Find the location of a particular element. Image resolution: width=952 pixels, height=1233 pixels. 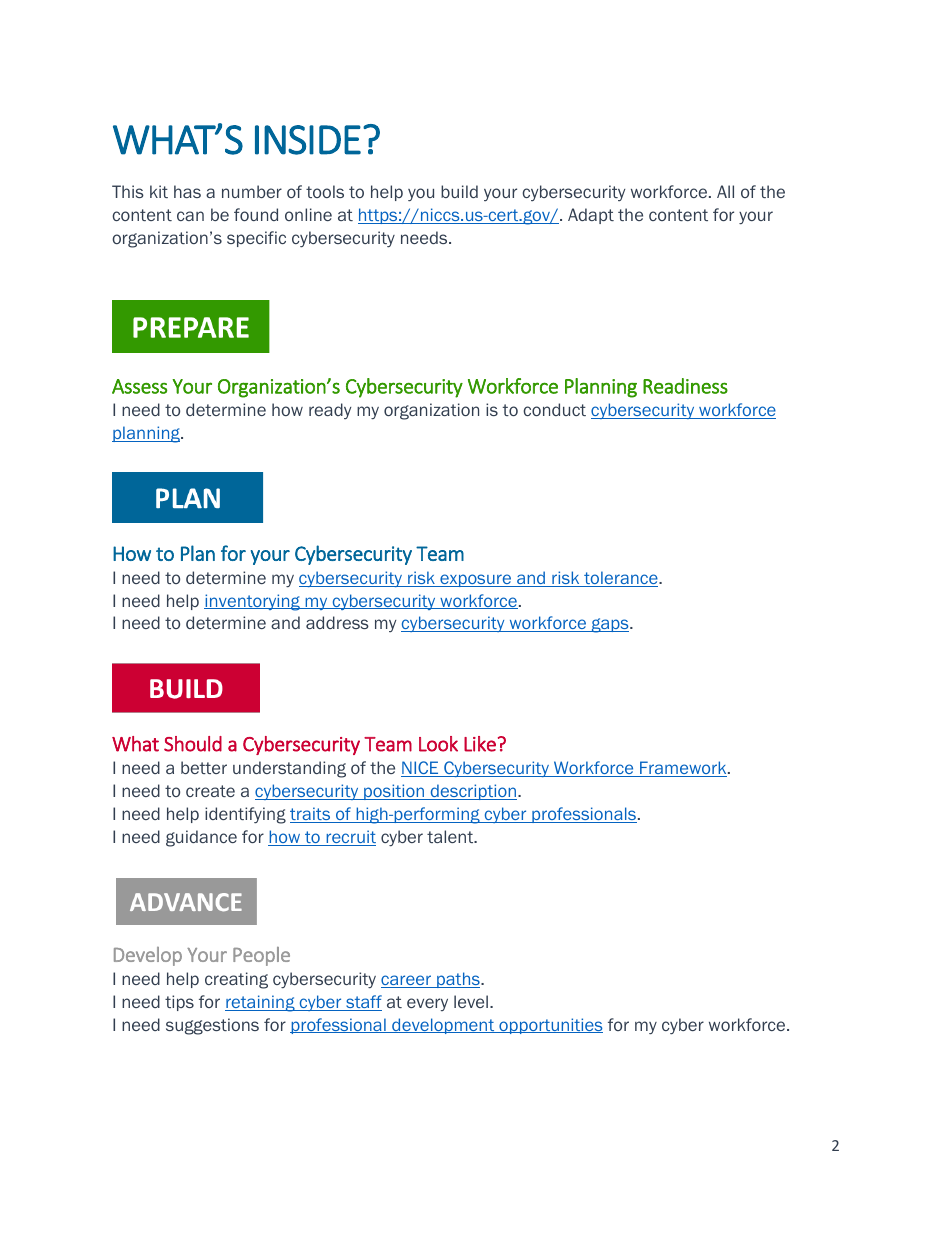

exposure is located at coordinates (476, 580).
